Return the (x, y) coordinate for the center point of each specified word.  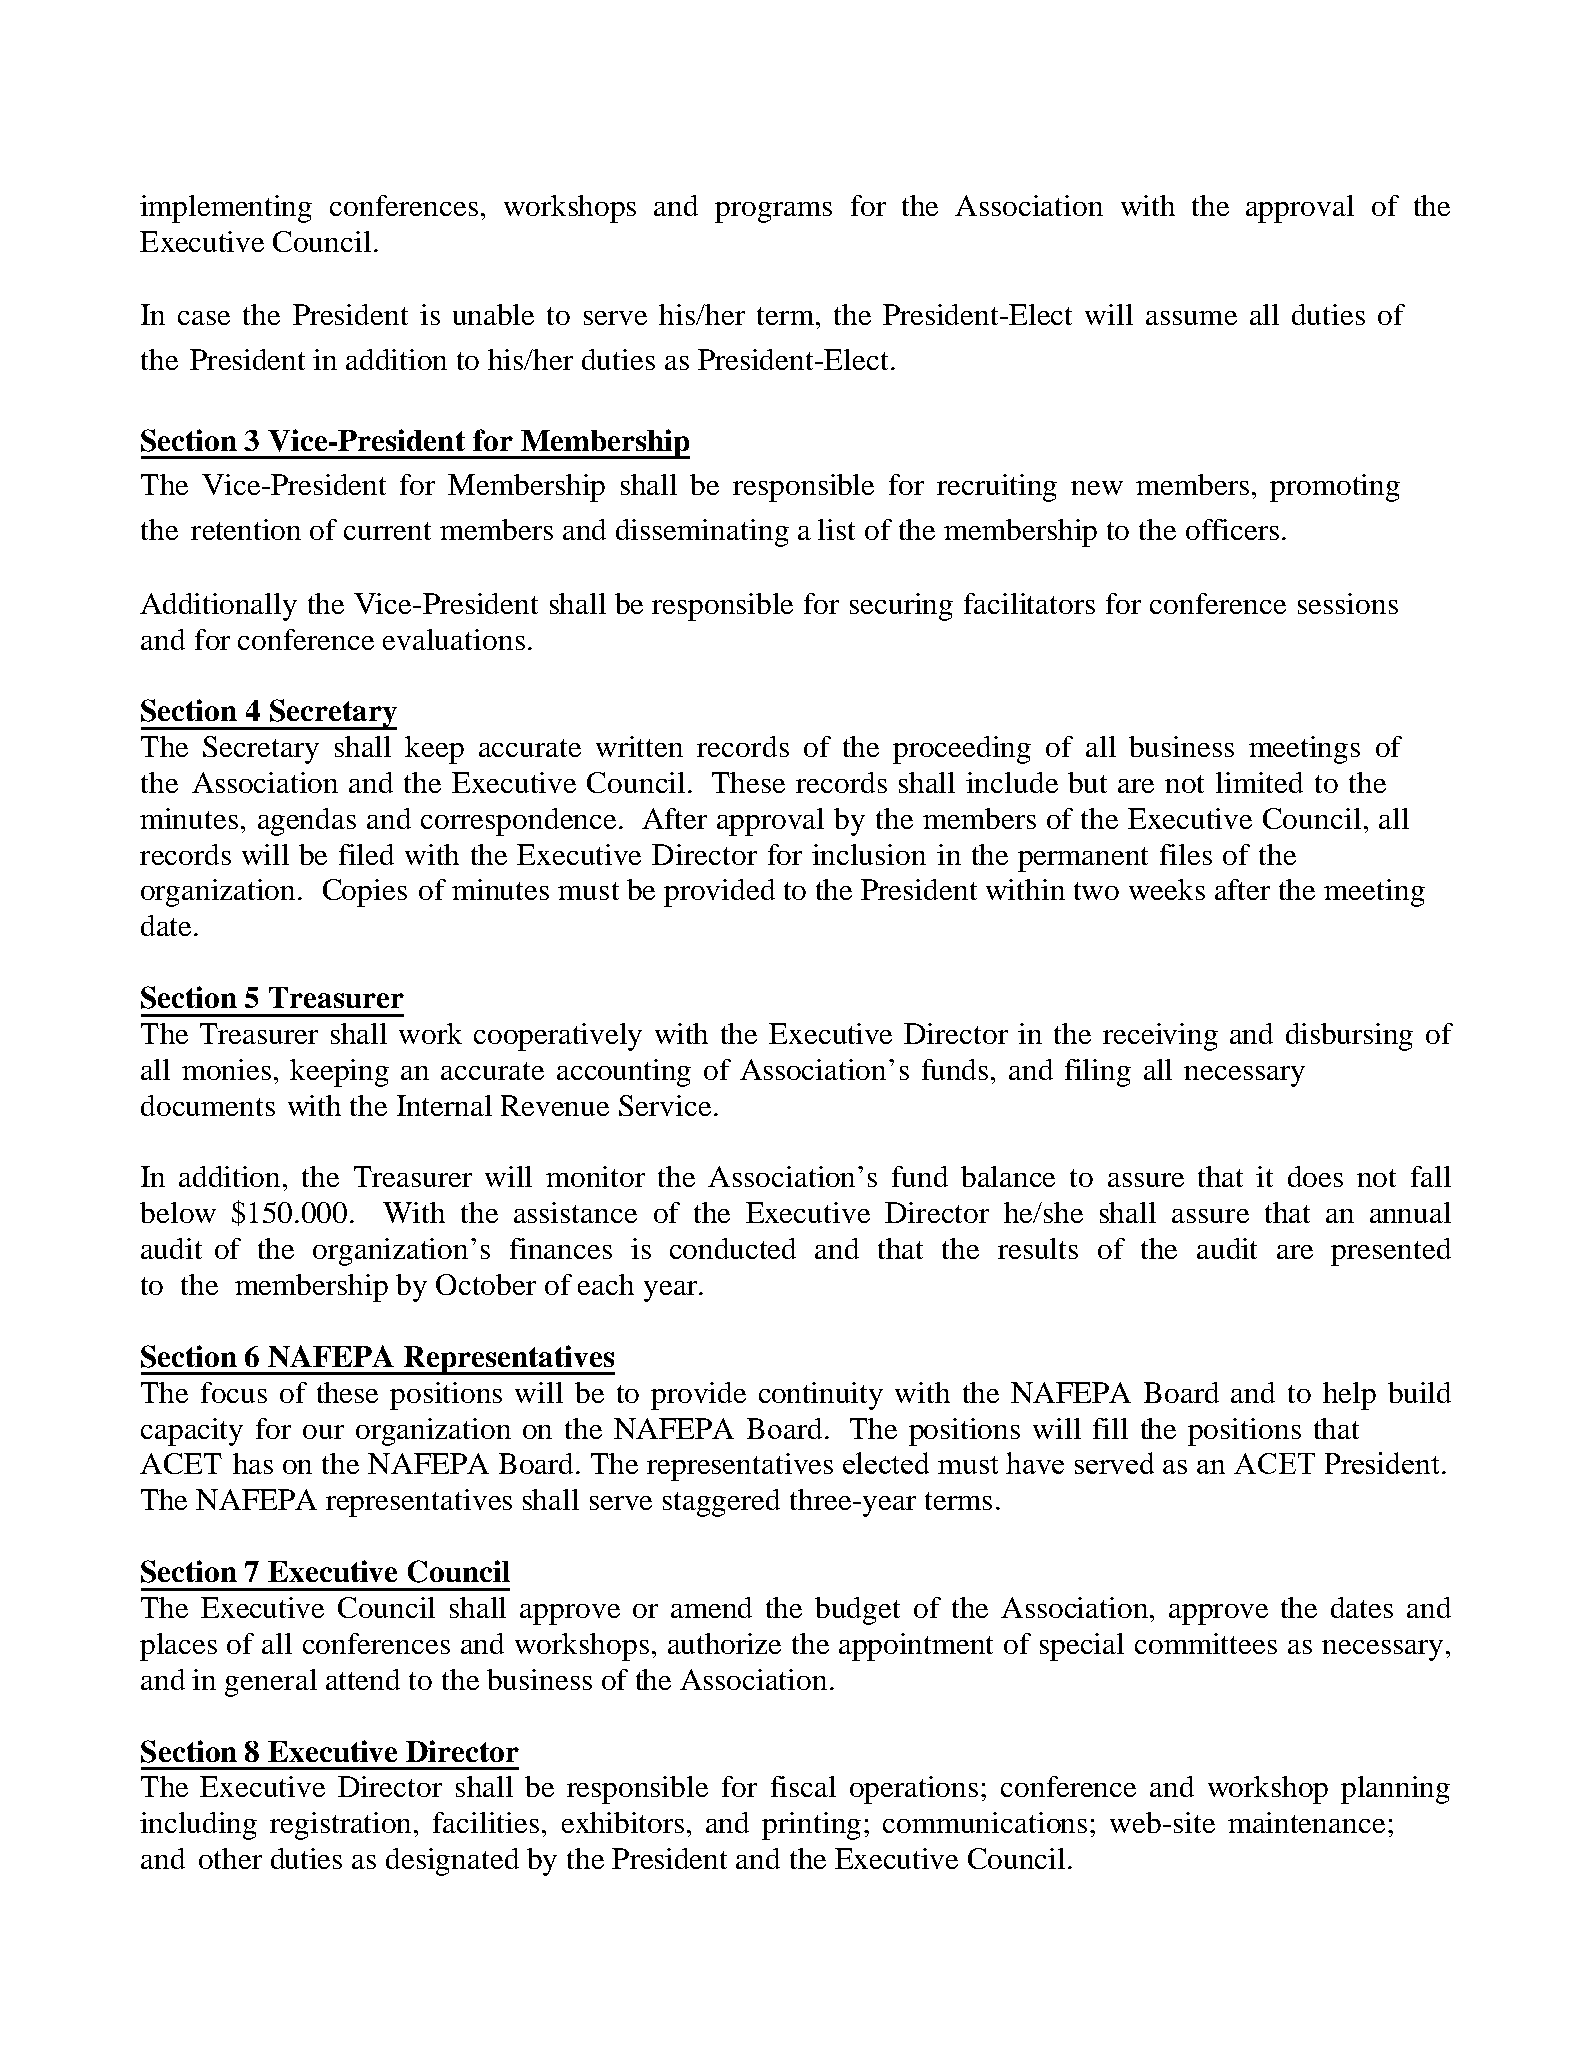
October (486, 1284)
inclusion (869, 854)
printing (811, 1826)
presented (1391, 1252)
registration (342, 1826)
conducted (733, 1248)
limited (1259, 782)
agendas (307, 822)
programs (773, 212)
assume (1191, 318)
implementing (226, 209)
